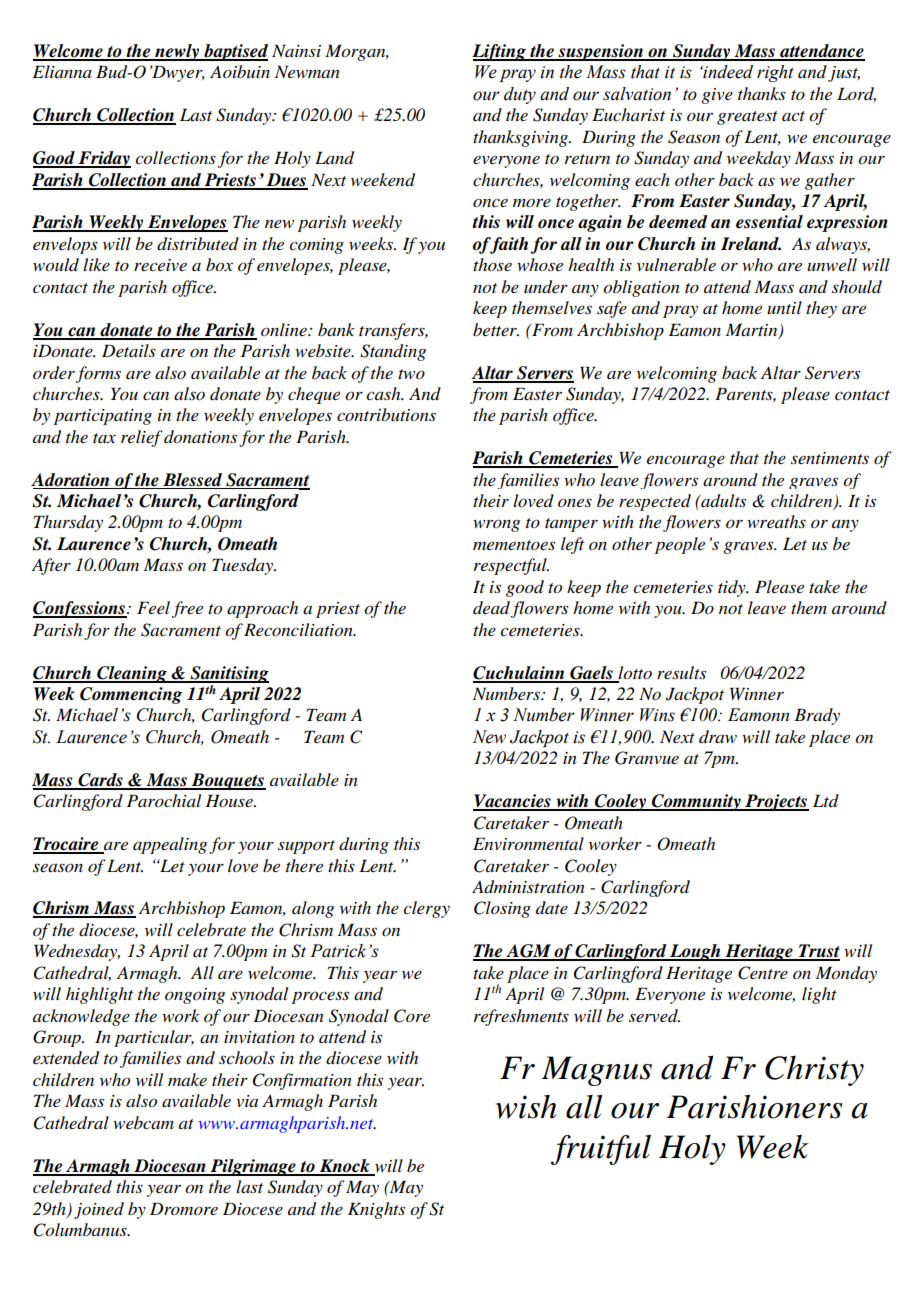  What do you see at coordinates (164, 800) in the image?
I see `Parochial` at bounding box center [164, 800].
